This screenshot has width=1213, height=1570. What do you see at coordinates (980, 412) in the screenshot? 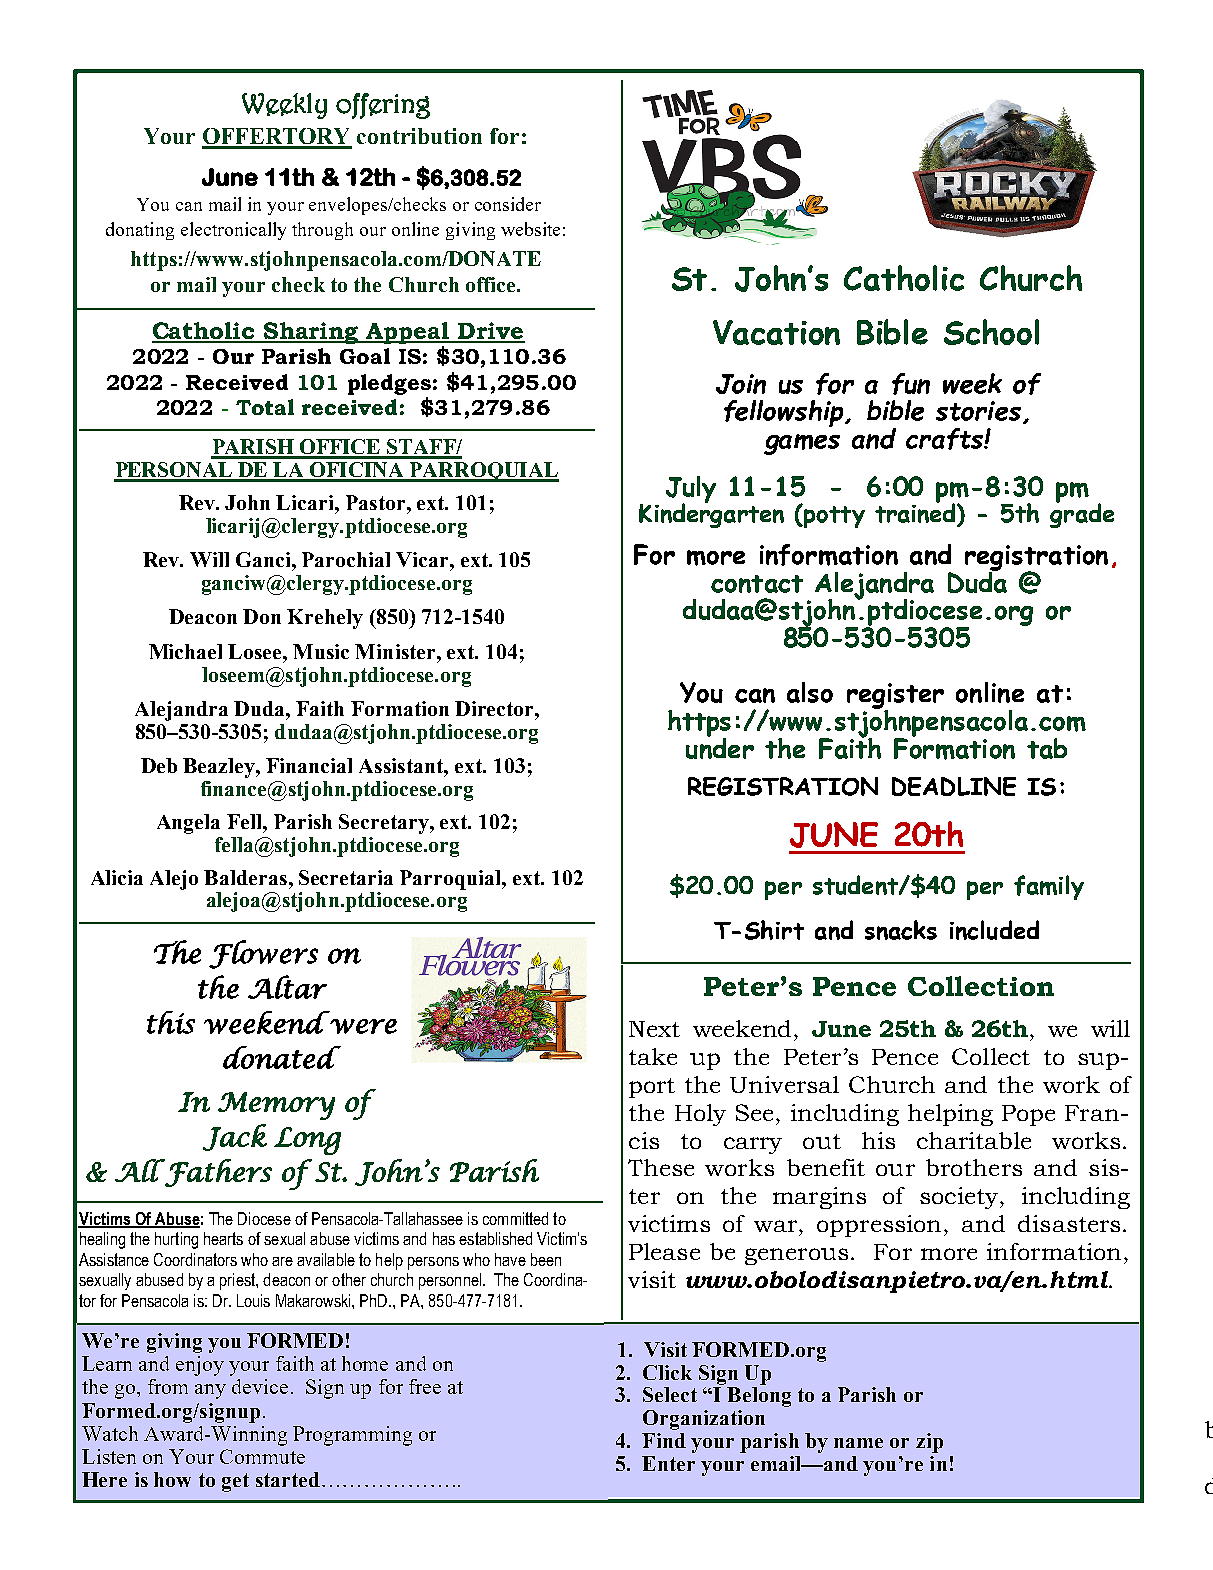
I see `stories` at bounding box center [980, 412].
